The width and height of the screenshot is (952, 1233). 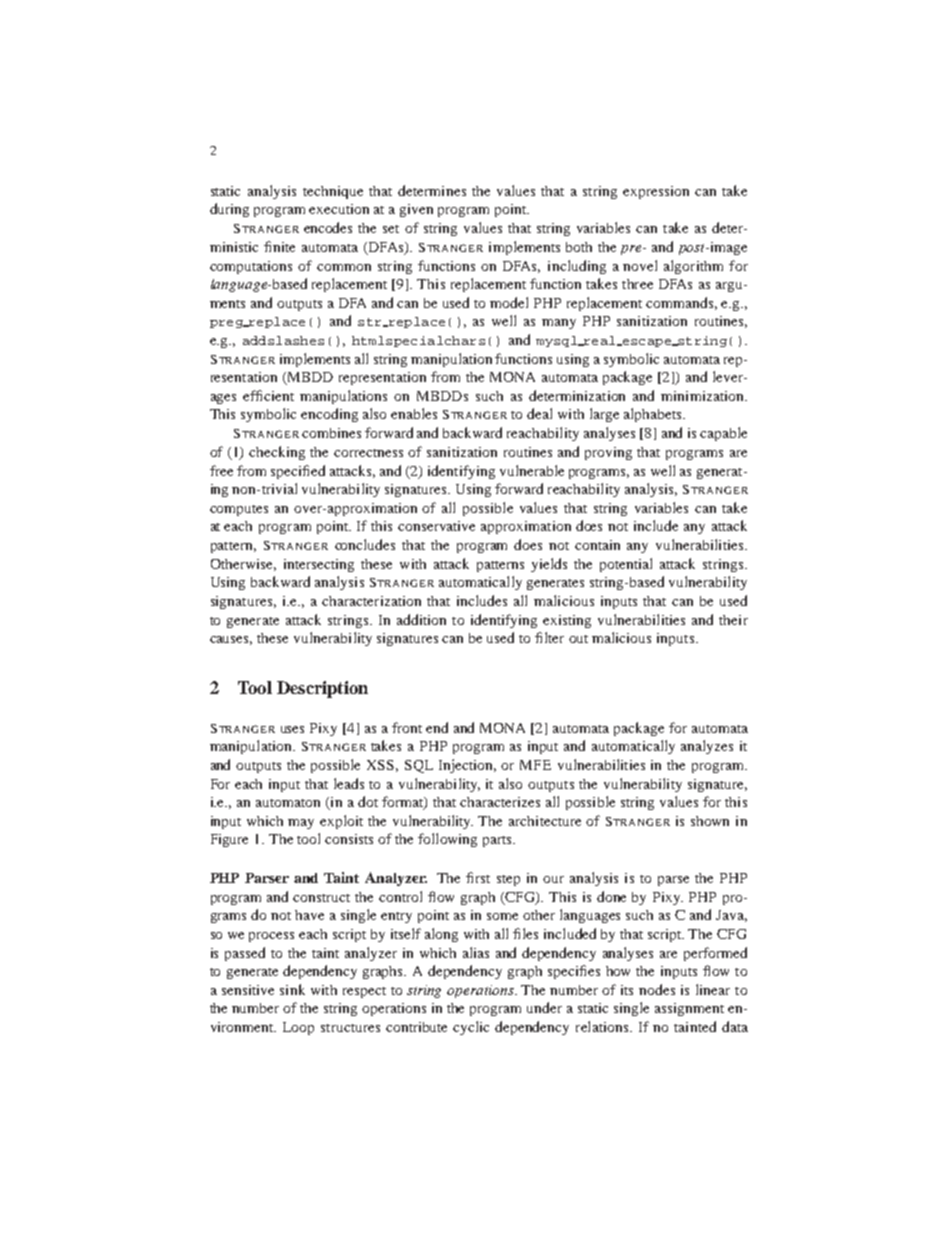 What do you see at coordinates (733, 620) in the screenshot?
I see `their` at bounding box center [733, 620].
